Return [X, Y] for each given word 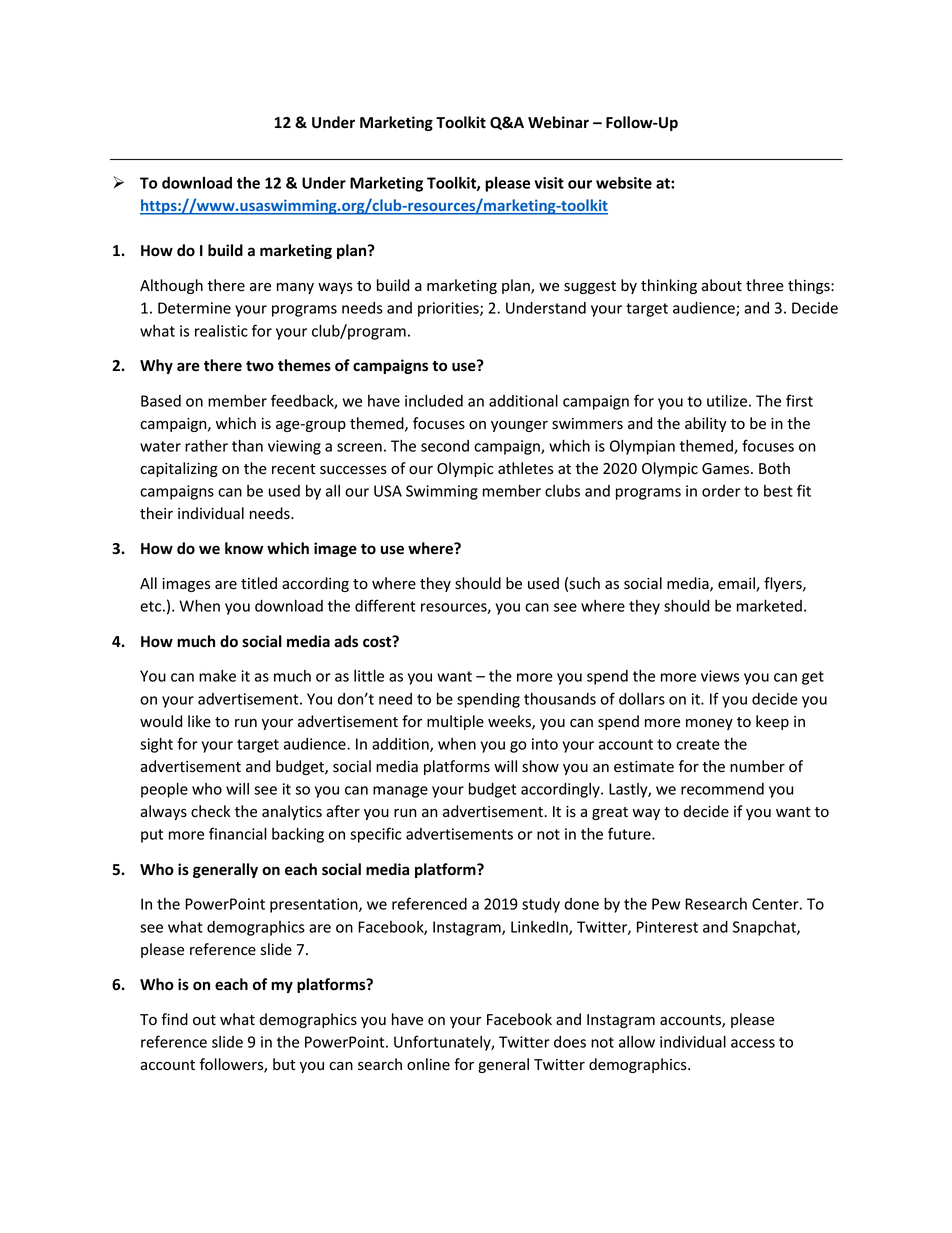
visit [549, 183]
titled [259, 583]
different [385, 605]
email [737, 584]
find [174, 1019]
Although [171, 286]
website [624, 182]
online [428, 1064]
